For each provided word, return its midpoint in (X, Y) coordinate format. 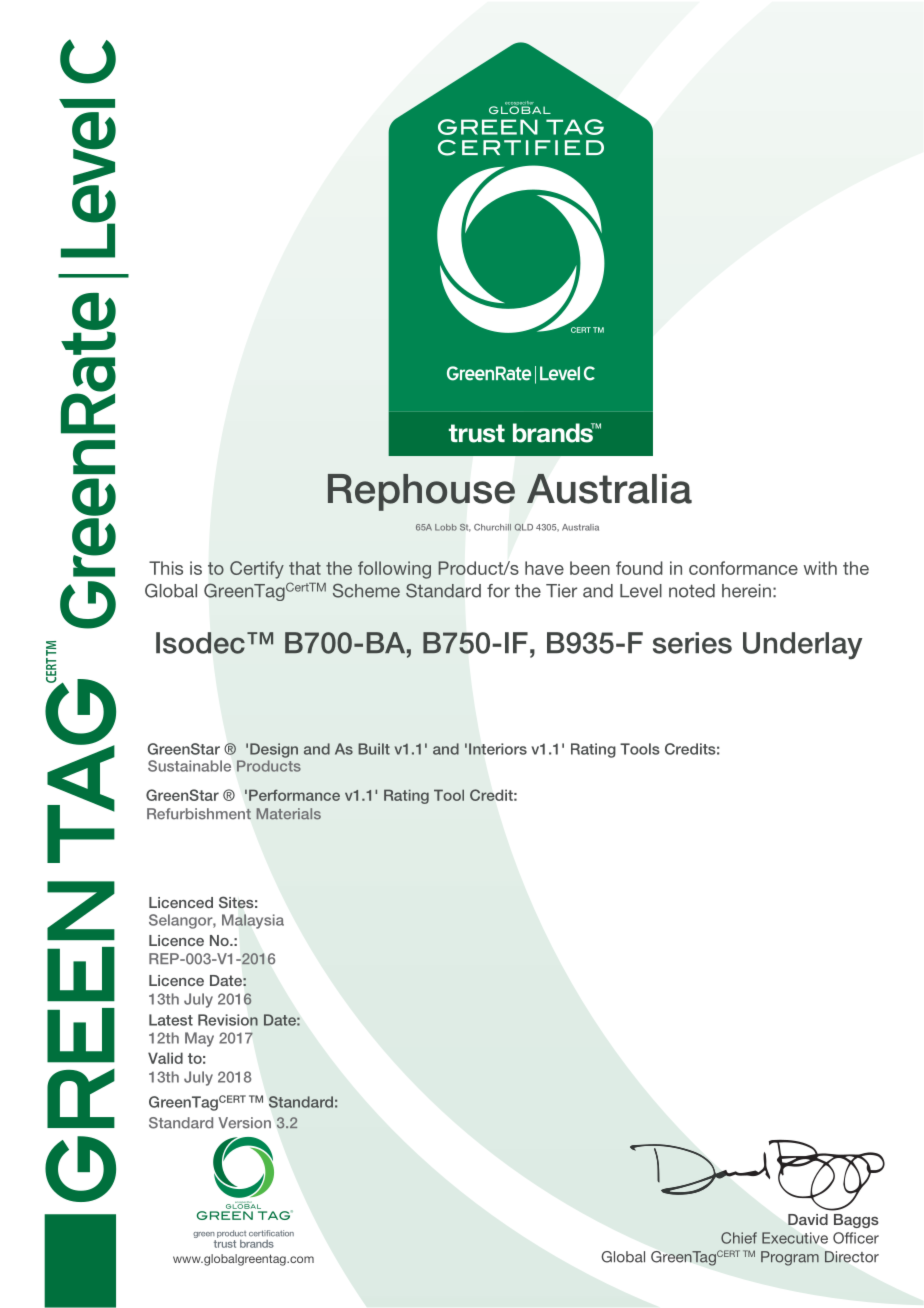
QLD (523, 527)
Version (244, 1123)
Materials (289, 814)
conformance (743, 568)
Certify (257, 570)
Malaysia (253, 921)
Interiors (498, 749)
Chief (739, 1238)
